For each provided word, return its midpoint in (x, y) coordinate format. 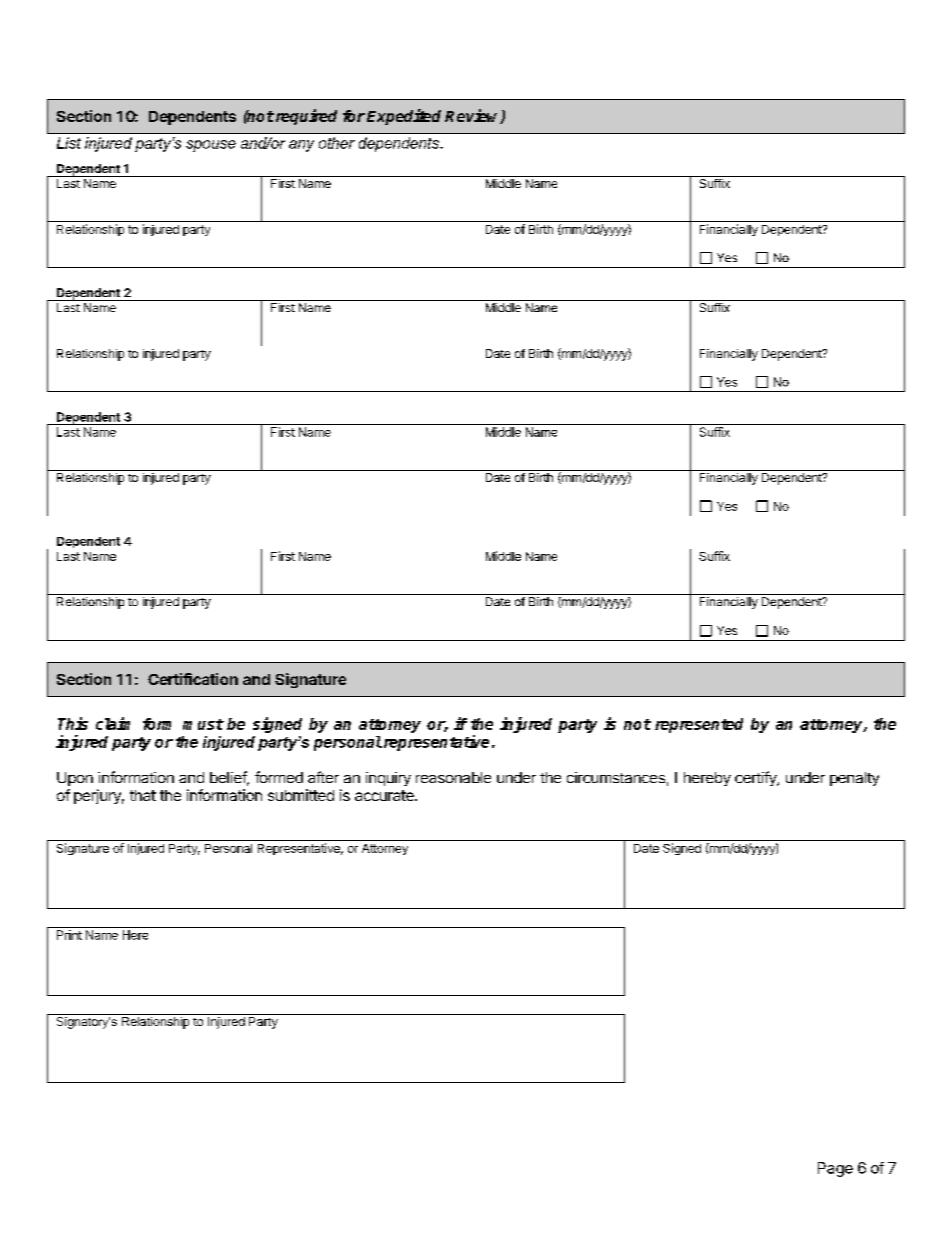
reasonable (453, 777)
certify (757, 778)
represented (699, 725)
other (337, 143)
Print (69, 935)
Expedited (404, 117)
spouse (211, 146)
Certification (193, 679)
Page (835, 1169)
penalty (854, 779)
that (143, 795)
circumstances (616, 777)
